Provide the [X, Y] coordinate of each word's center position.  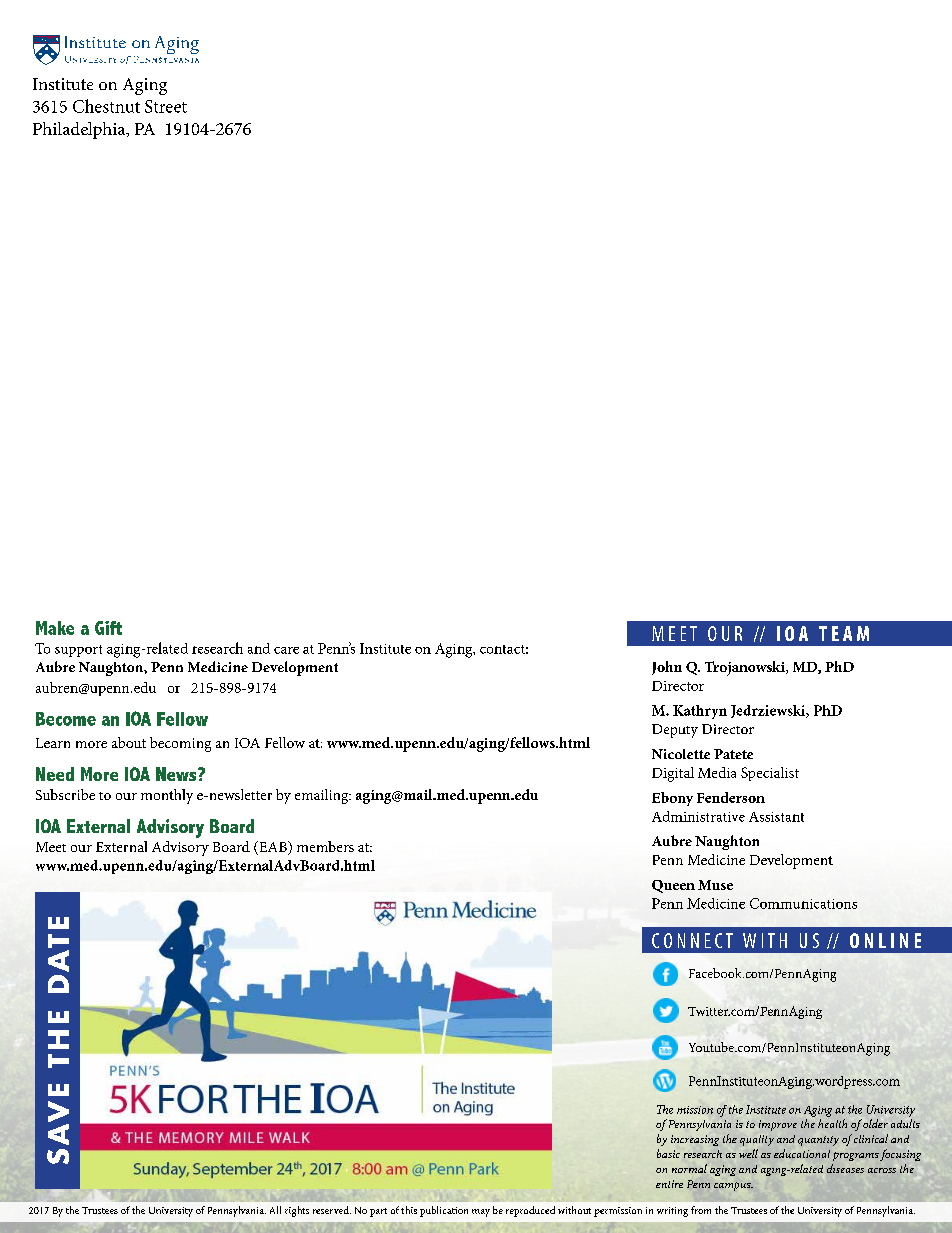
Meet [51, 847]
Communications [803, 903]
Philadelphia [80, 130]
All [275, 1210]
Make [55, 628]
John [667, 668]
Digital [673, 774]
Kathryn [700, 712]
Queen [673, 886]
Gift [108, 628]
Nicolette [681, 754]
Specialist [770, 774]
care [286, 650]
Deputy [675, 731]
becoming [180, 744]
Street [166, 106]
